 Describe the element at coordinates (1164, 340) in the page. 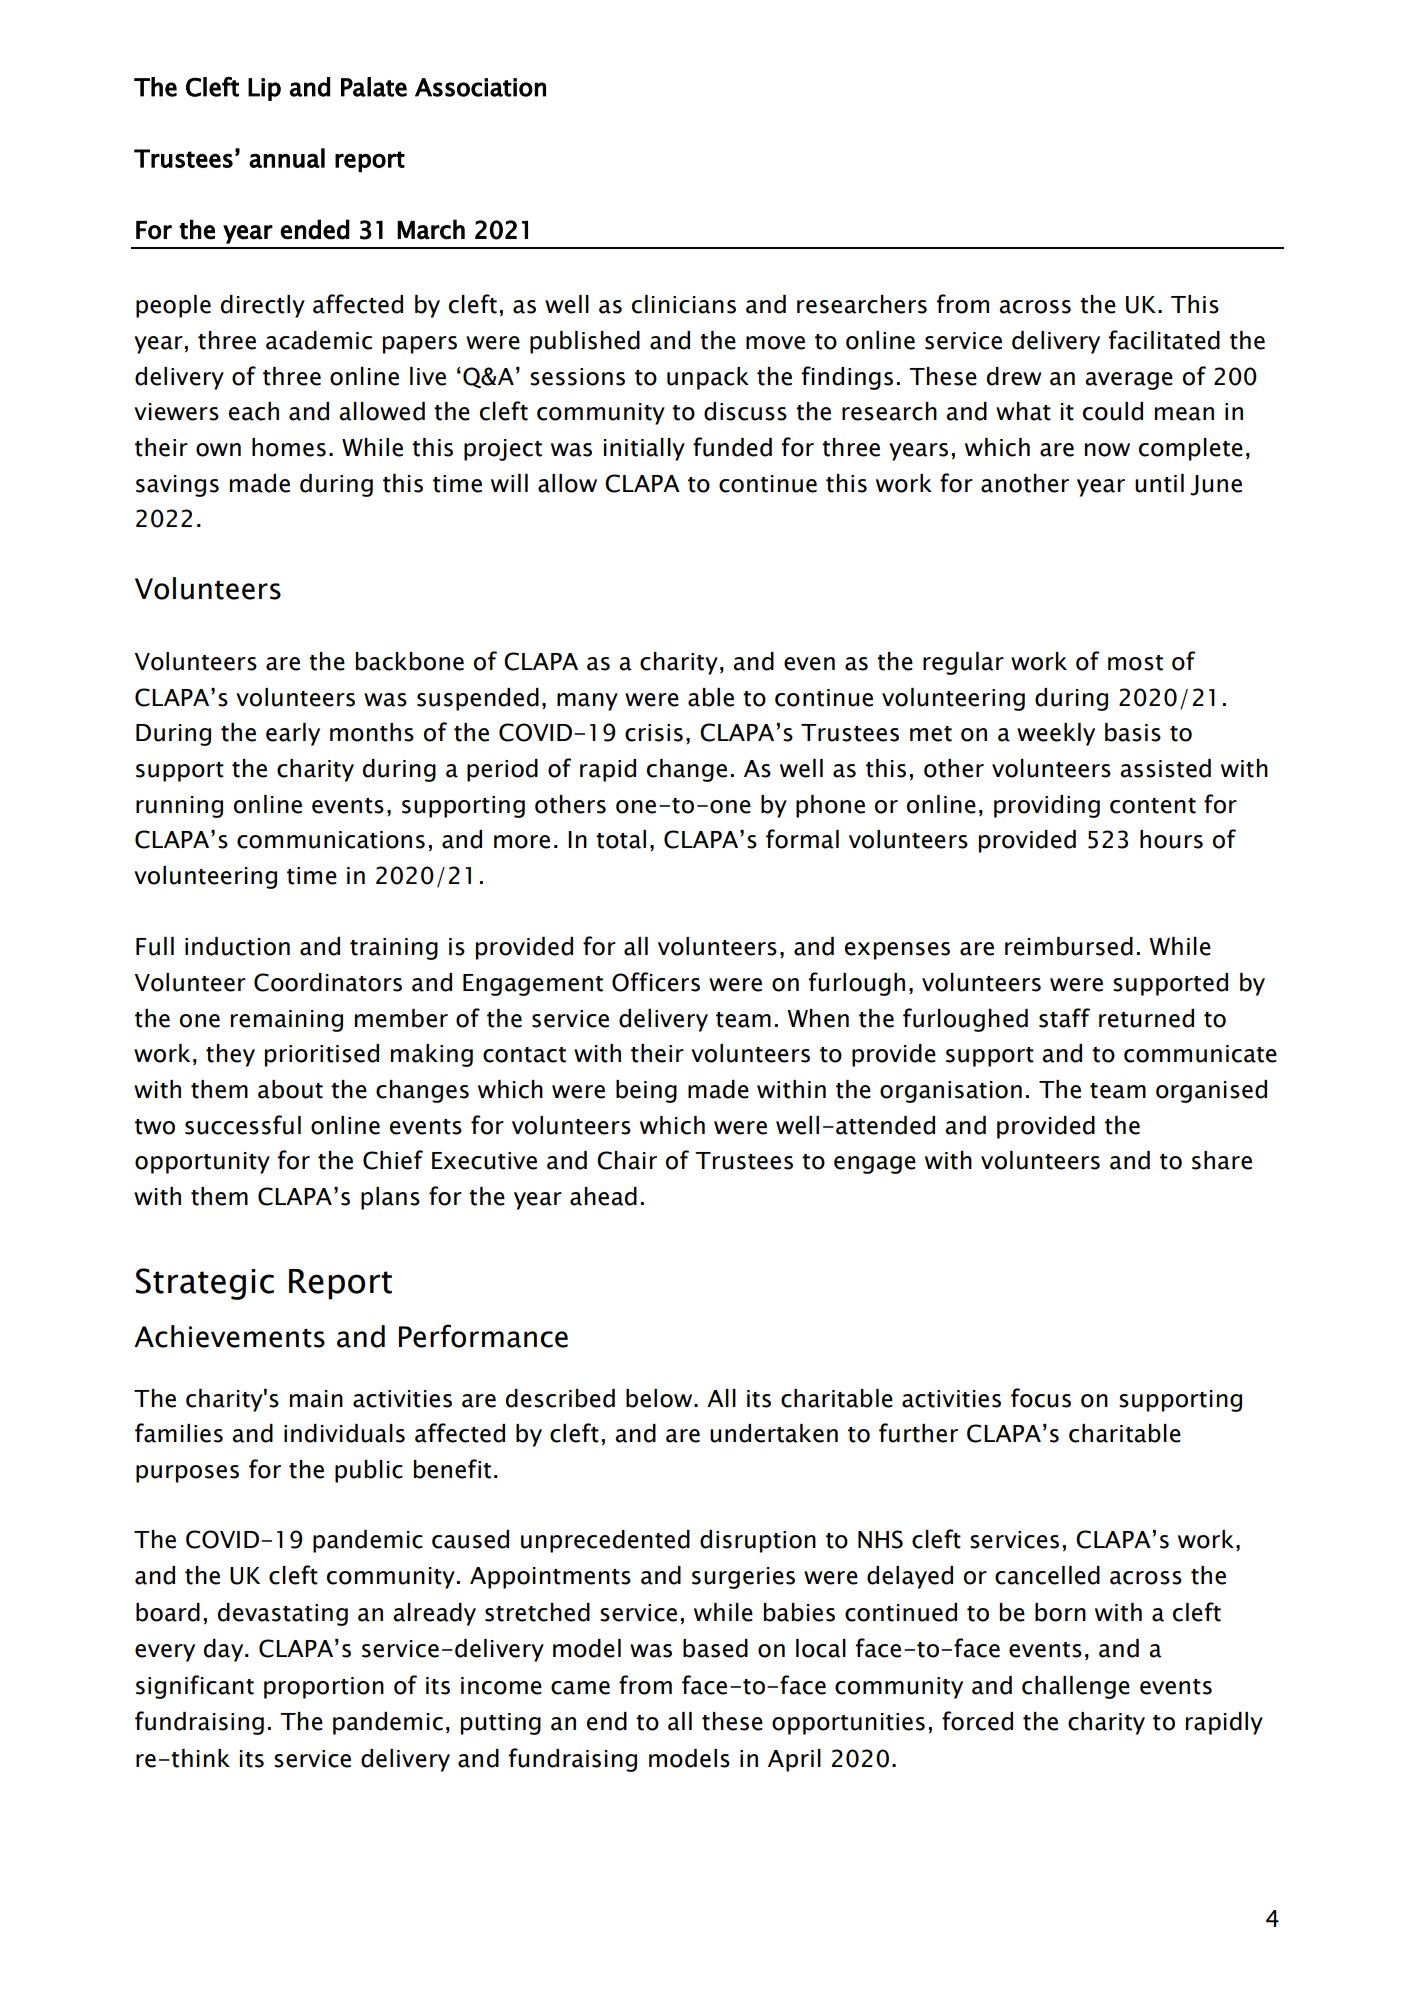

I see `facilitated` at that location.
